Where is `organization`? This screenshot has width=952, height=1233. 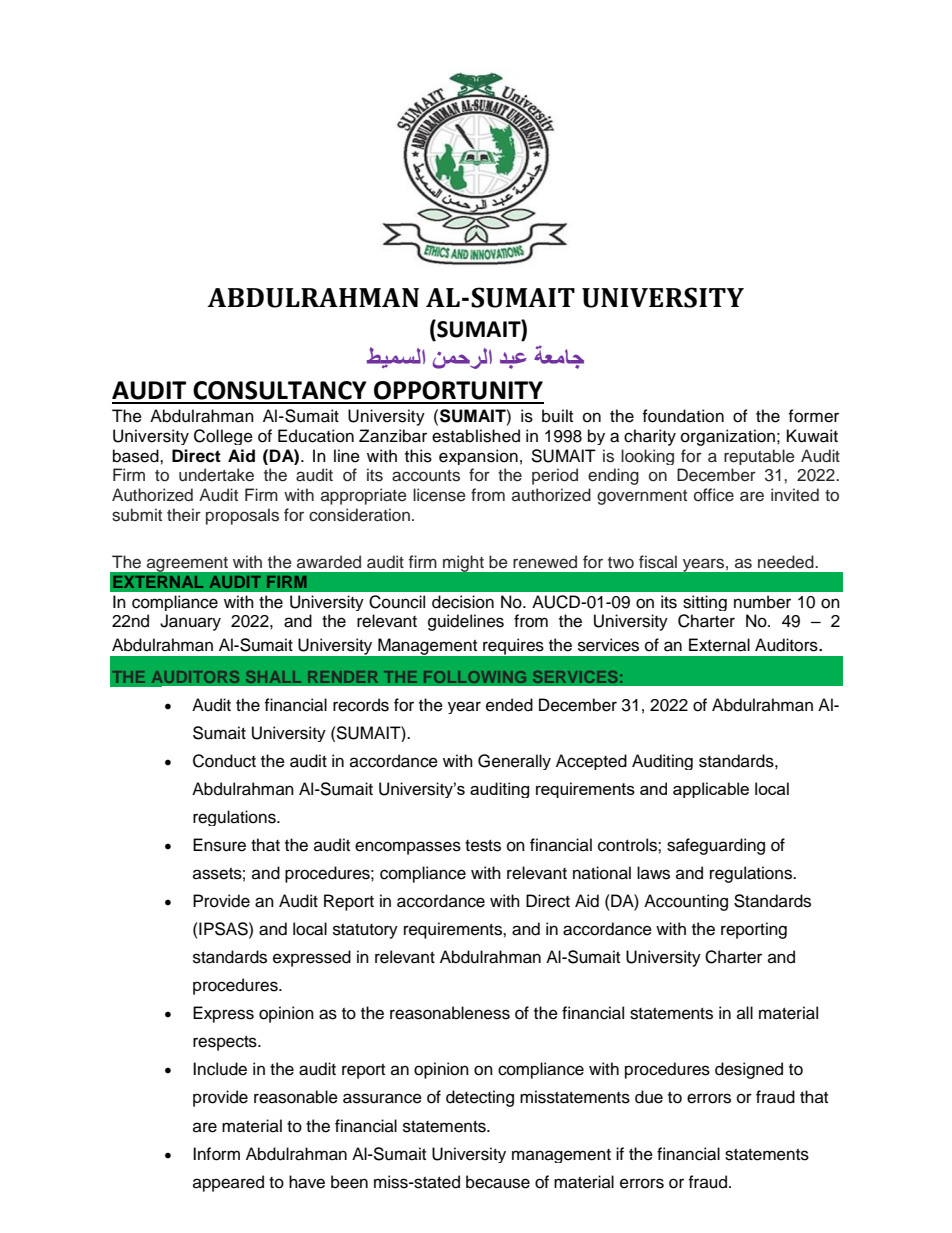
organization is located at coordinates (728, 437).
